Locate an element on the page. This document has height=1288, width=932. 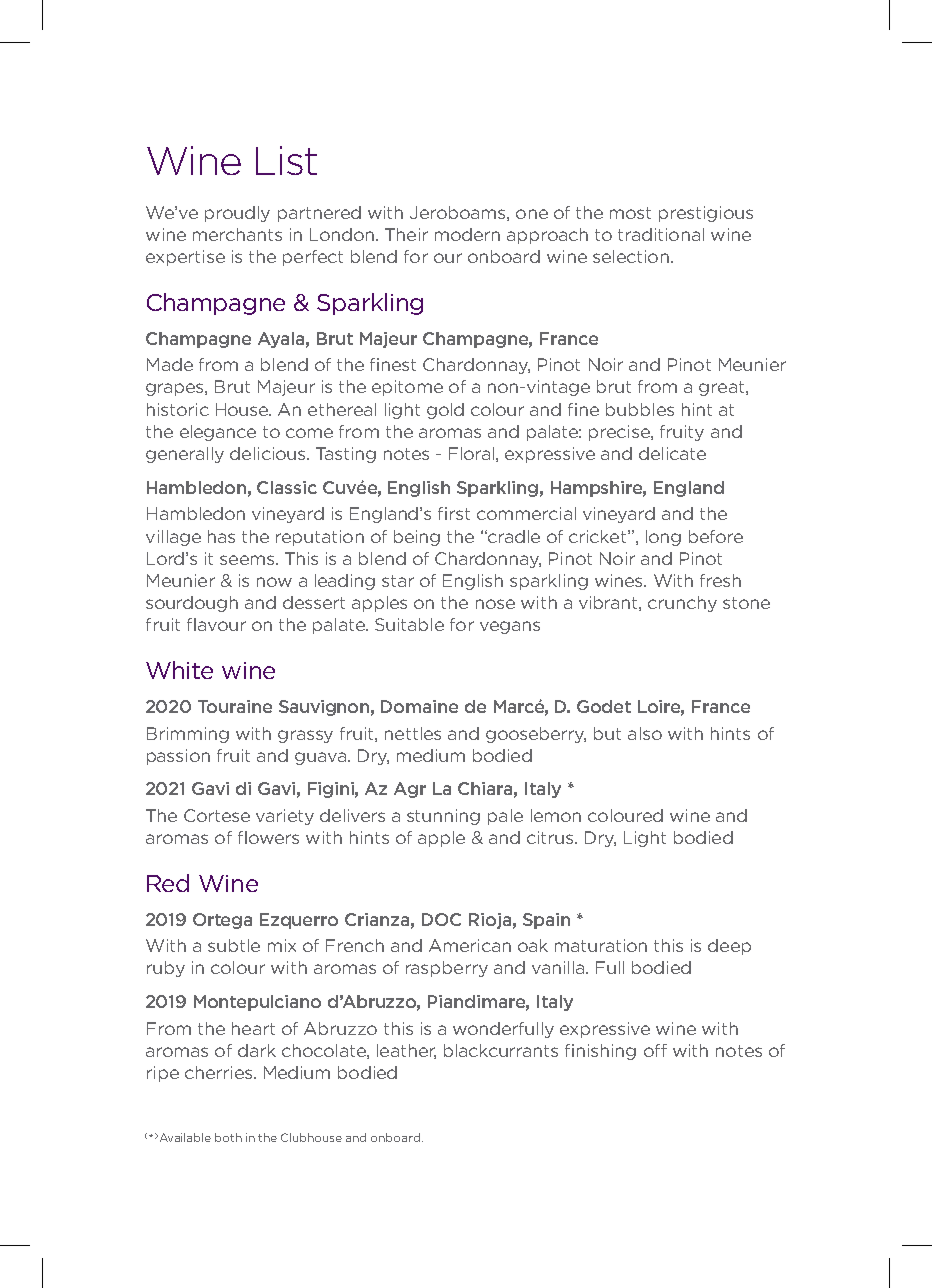
nettles is located at coordinates (413, 733).
